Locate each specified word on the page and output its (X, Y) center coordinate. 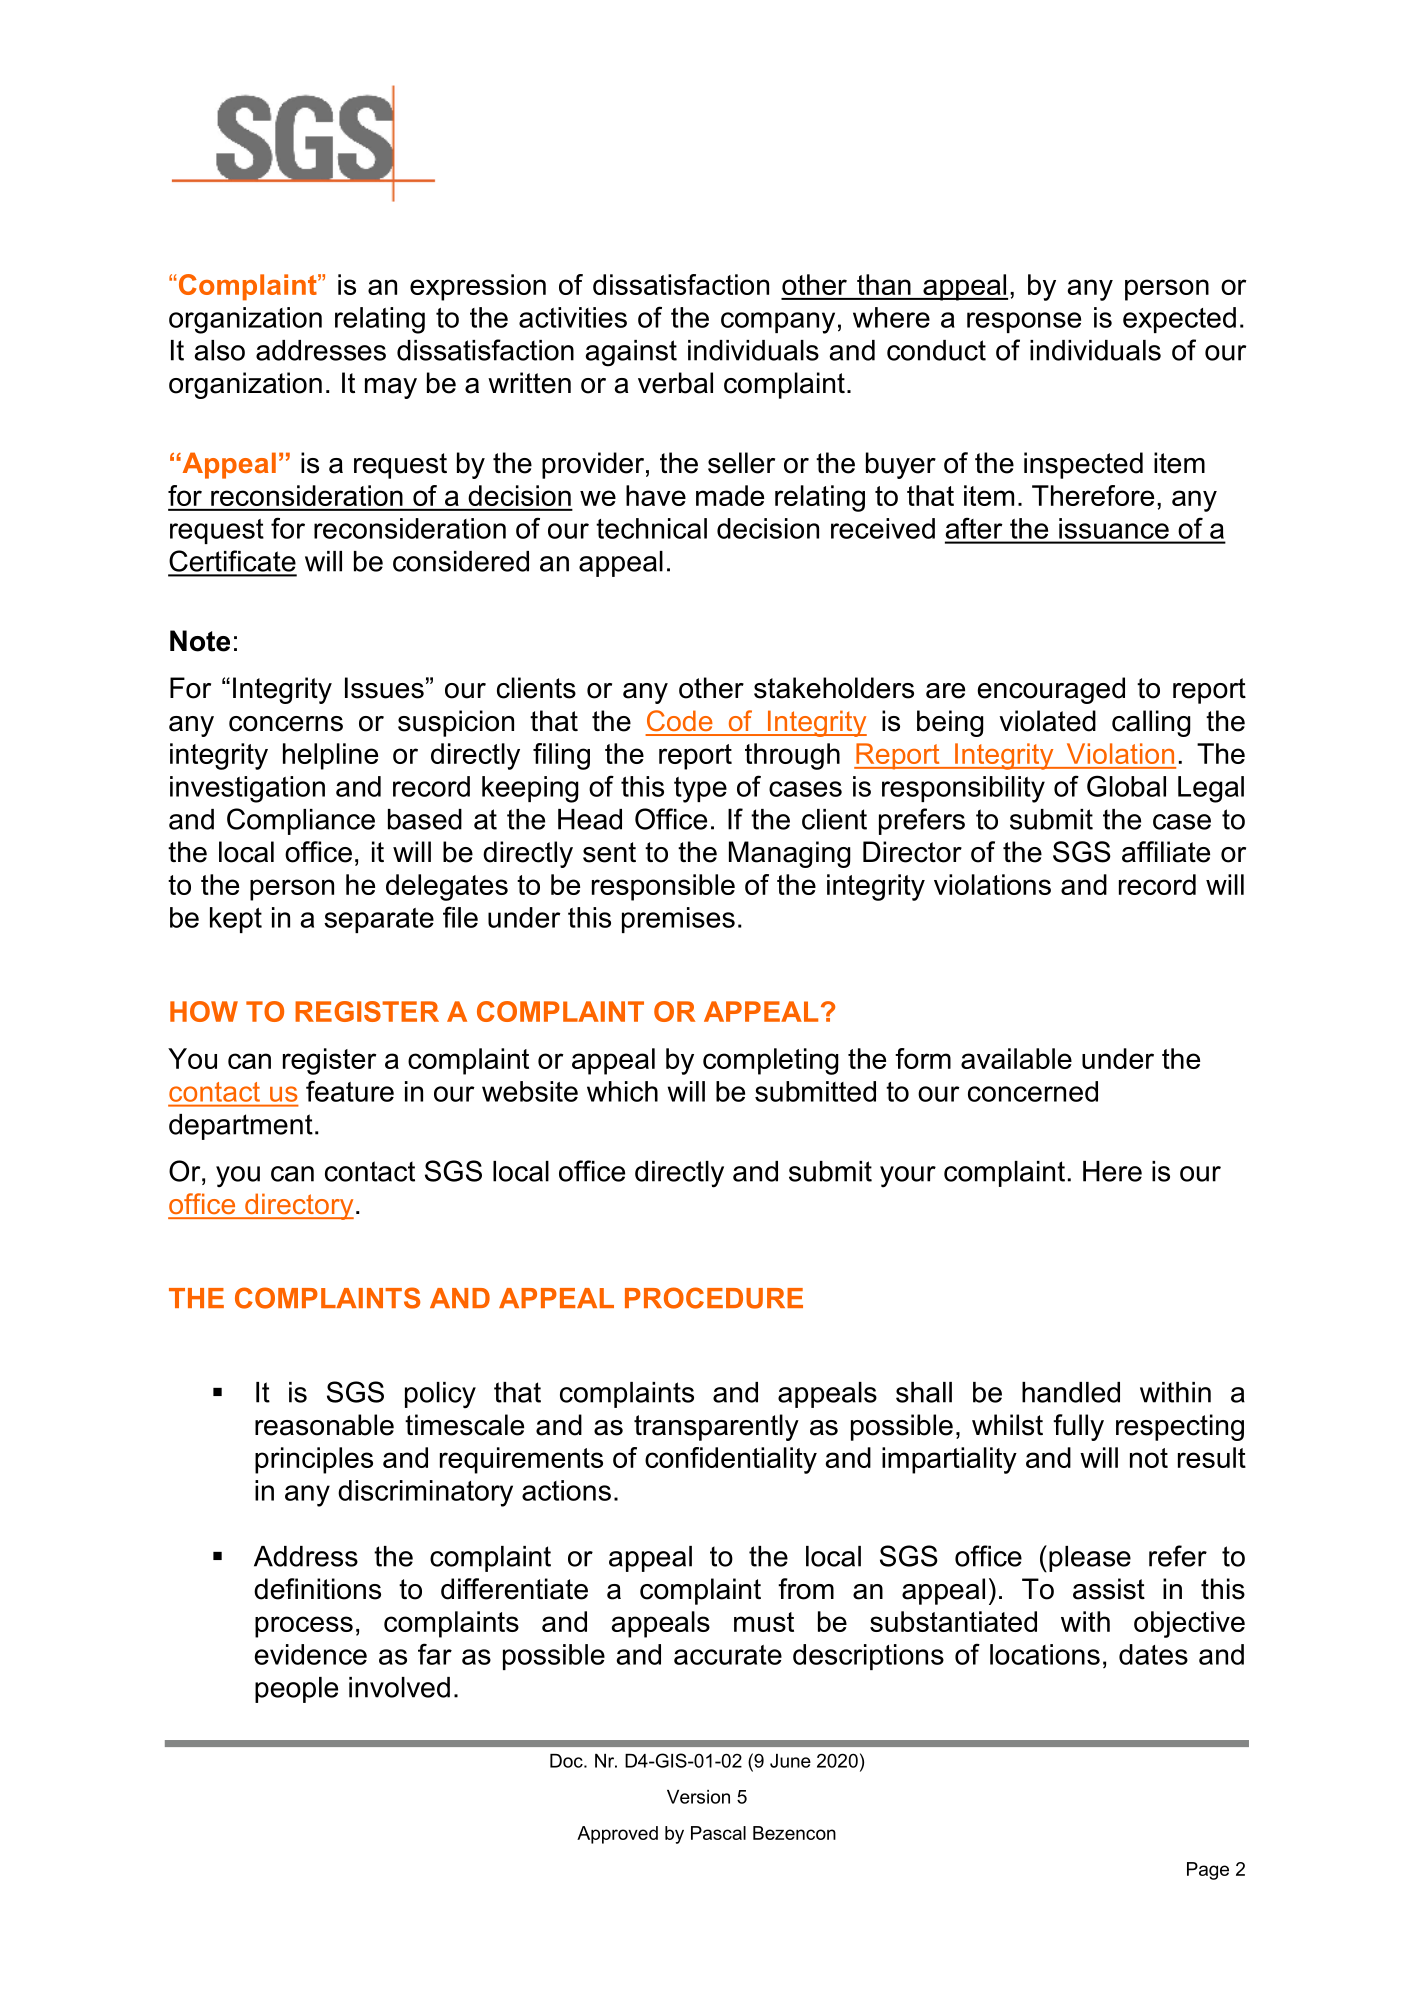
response (1024, 322)
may (391, 388)
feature (350, 1091)
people (296, 1690)
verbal (675, 383)
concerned (1033, 1091)
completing (770, 1061)
